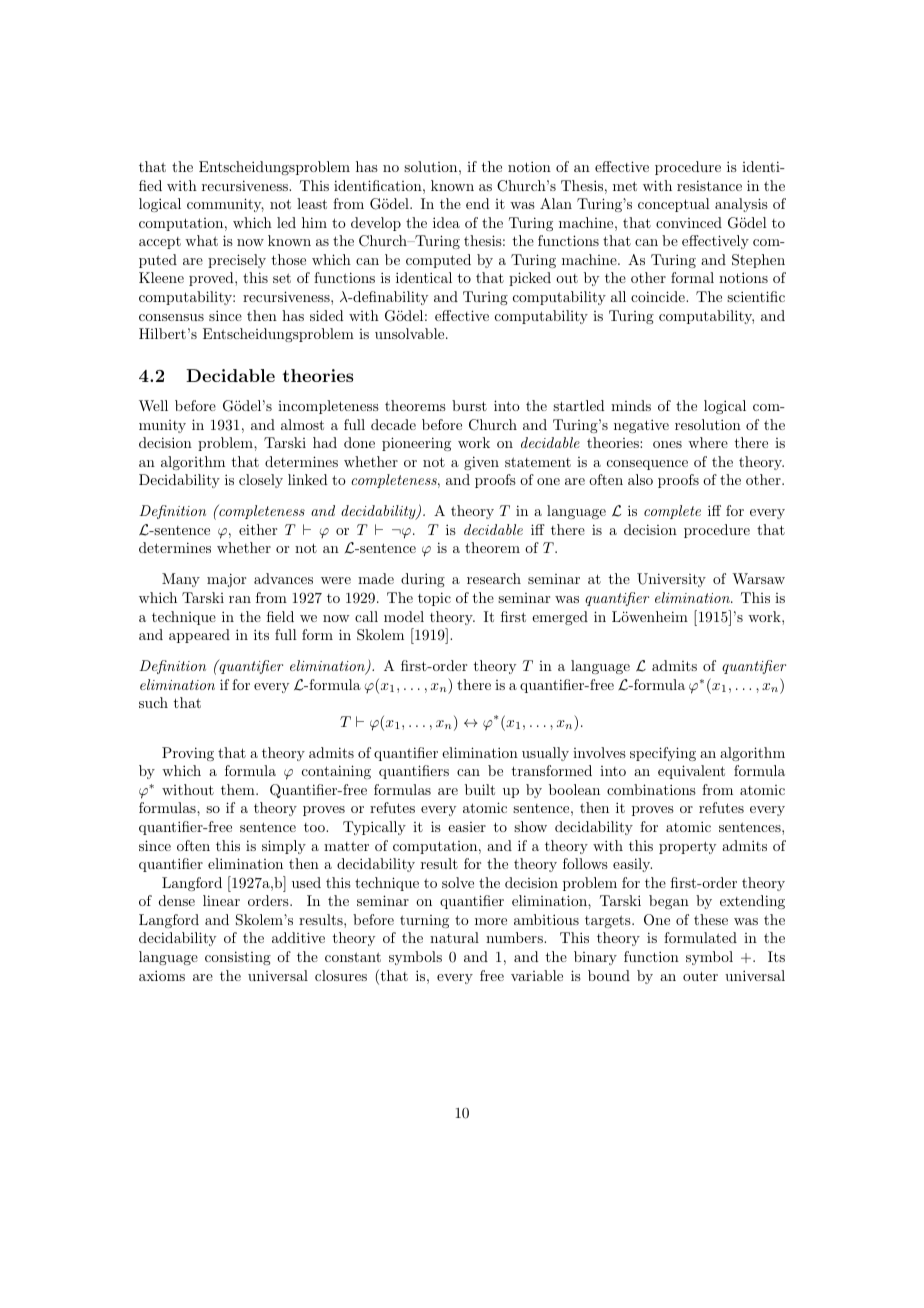 This screenshot has height=1308, width=924. Describe the element at coordinates (238, 958) in the screenshot. I see `consisting` at that location.
